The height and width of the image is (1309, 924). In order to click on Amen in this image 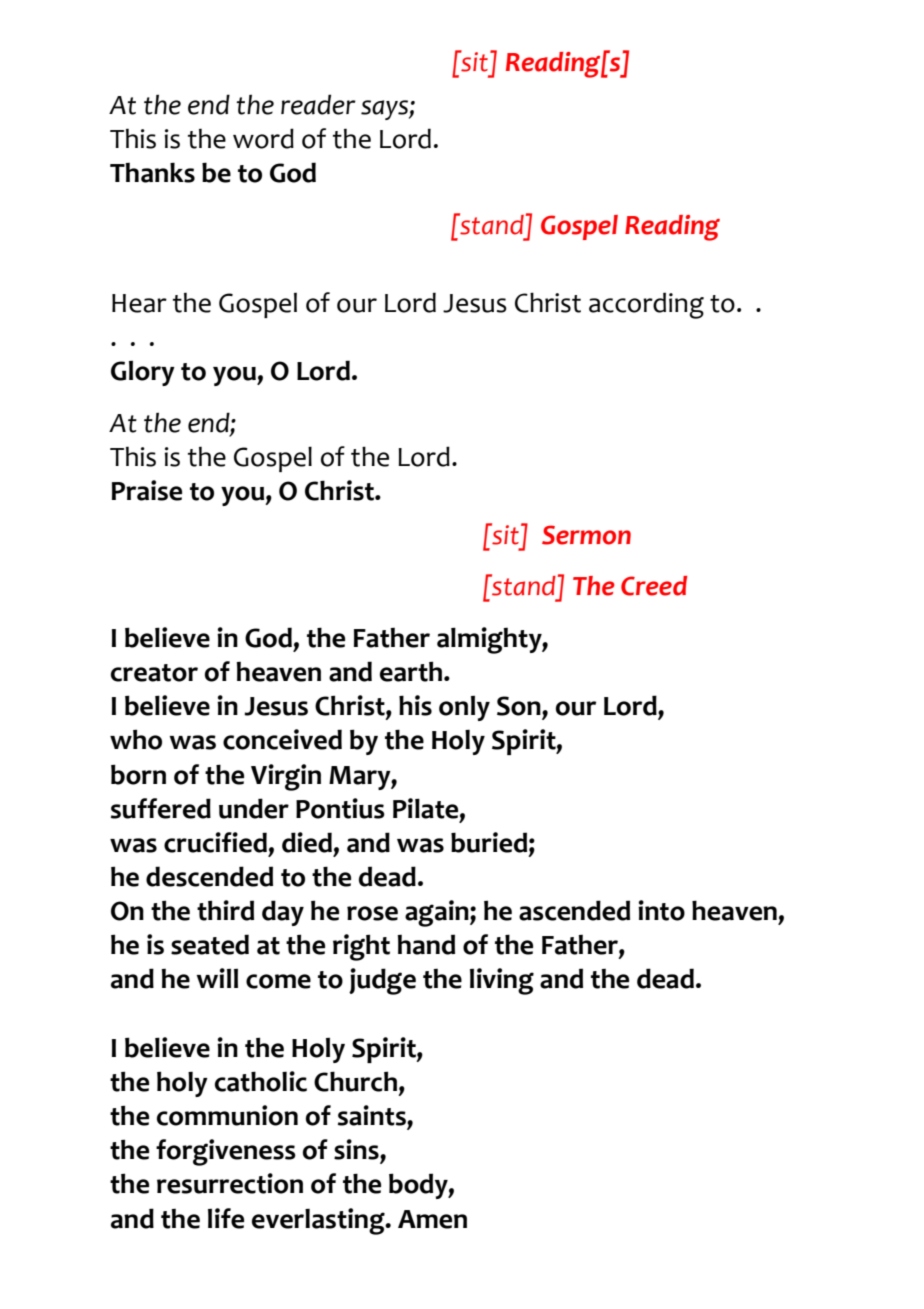, I will do `click(432, 1219)`.
